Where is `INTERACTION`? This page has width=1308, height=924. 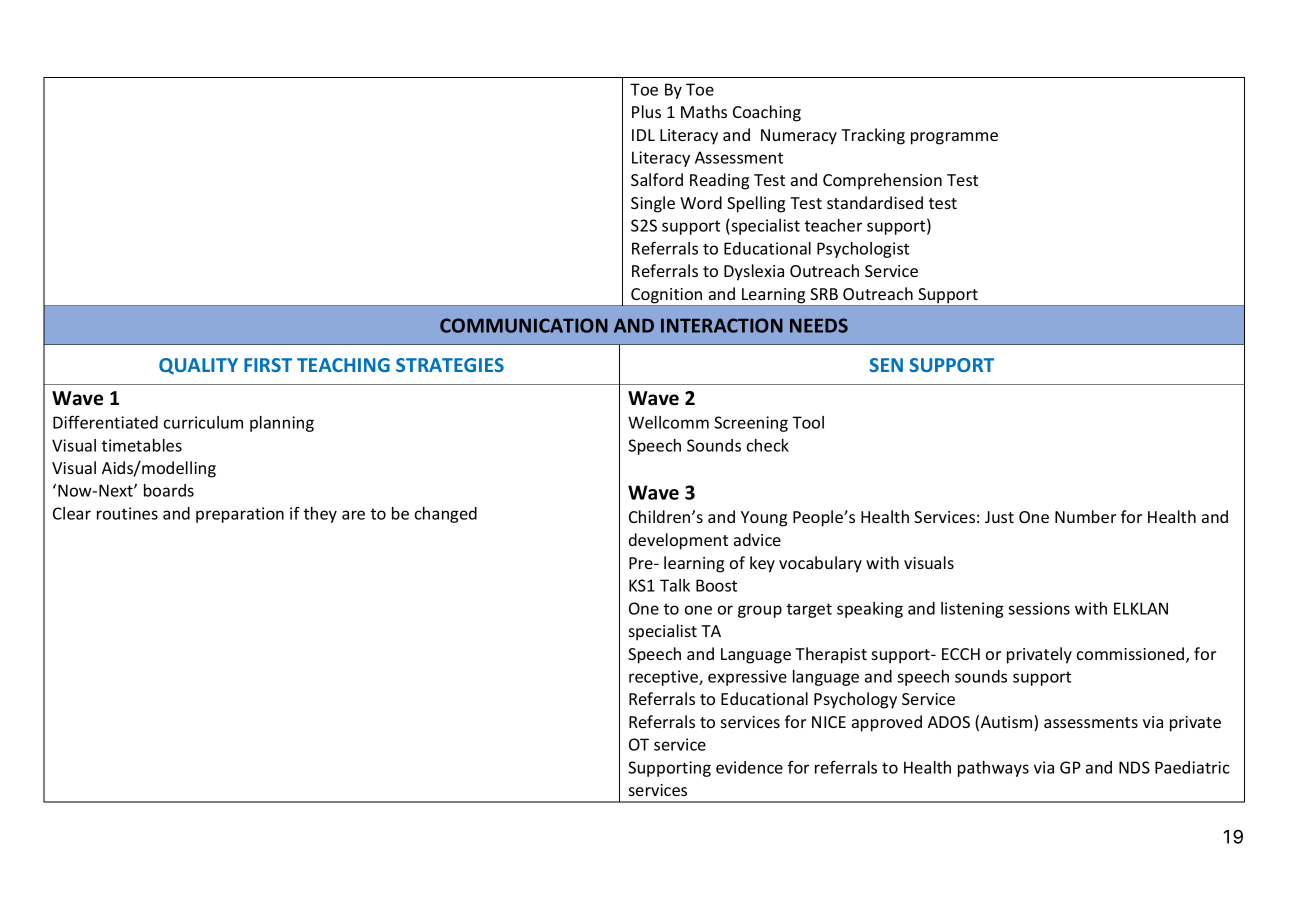
INTERACTION is located at coordinates (722, 325).
